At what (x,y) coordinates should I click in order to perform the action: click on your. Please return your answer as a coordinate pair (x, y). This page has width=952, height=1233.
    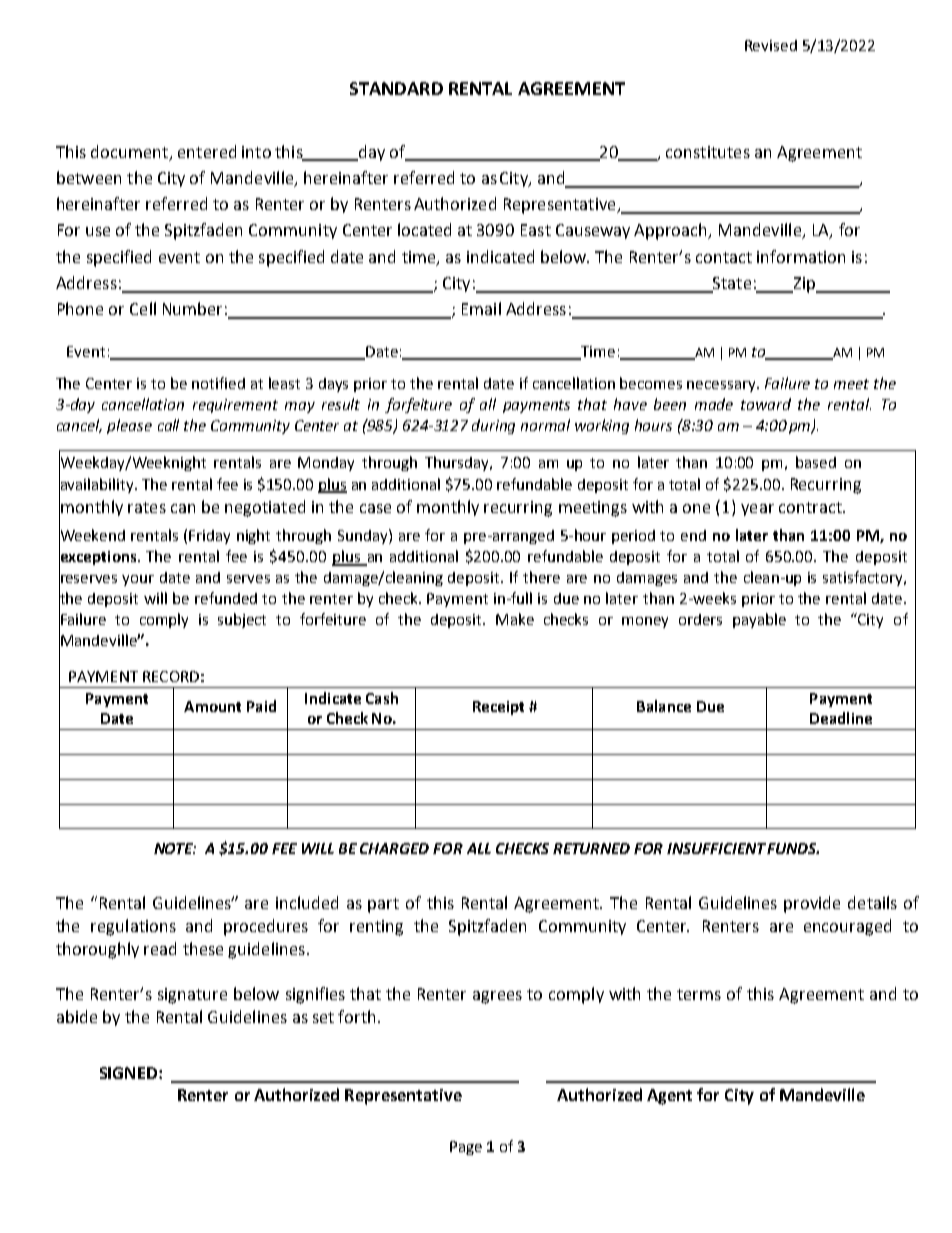
    Looking at the image, I should click on (138, 580).
